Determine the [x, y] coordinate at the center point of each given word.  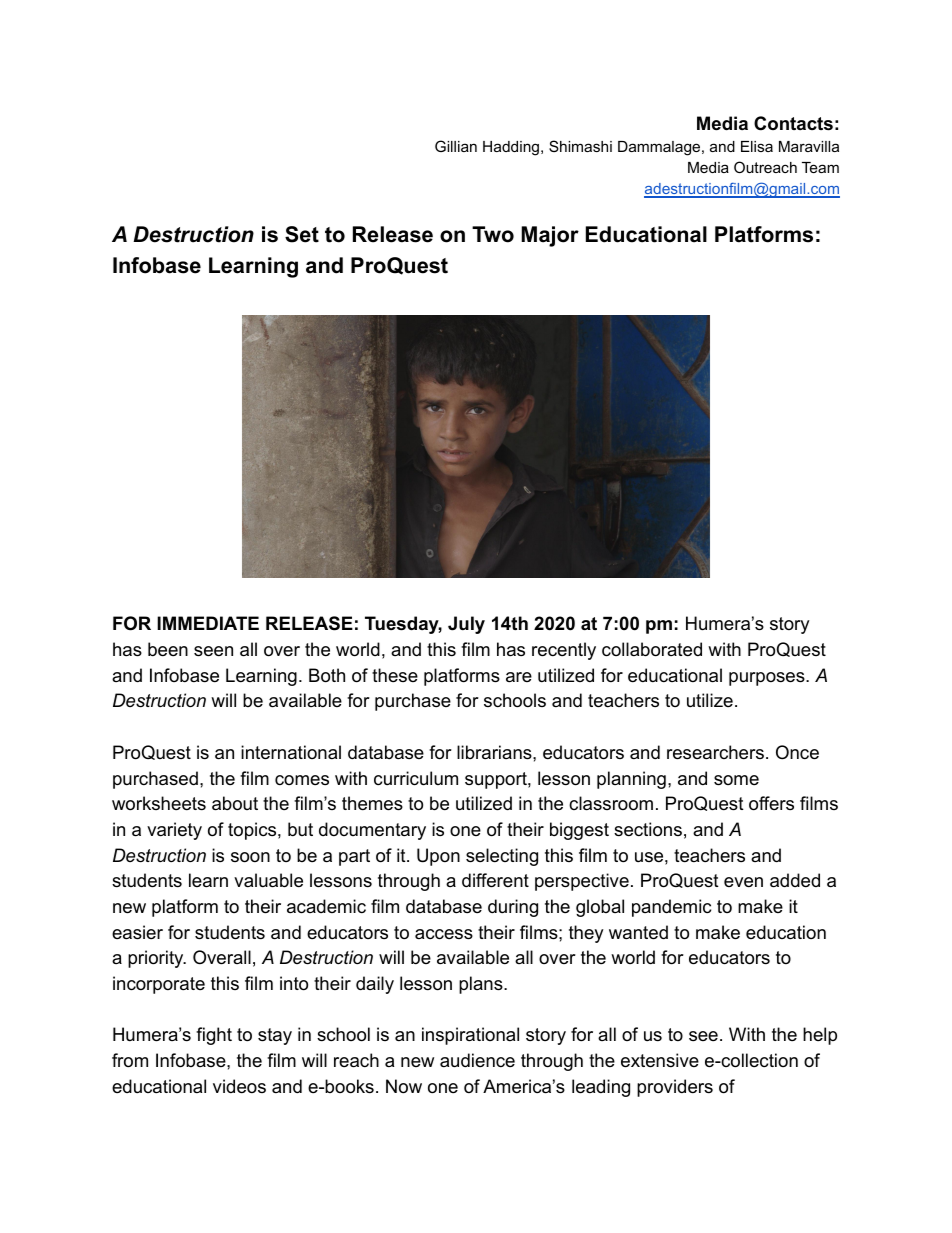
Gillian [456, 146]
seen [213, 651]
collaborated [652, 649]
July [466, 625]
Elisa [757, 146]
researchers [715, 752]
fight [214, 1036]
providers [675, 1088]
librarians [495, 752]
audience [477, 1060]
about [235, 803]
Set [302, 234]
